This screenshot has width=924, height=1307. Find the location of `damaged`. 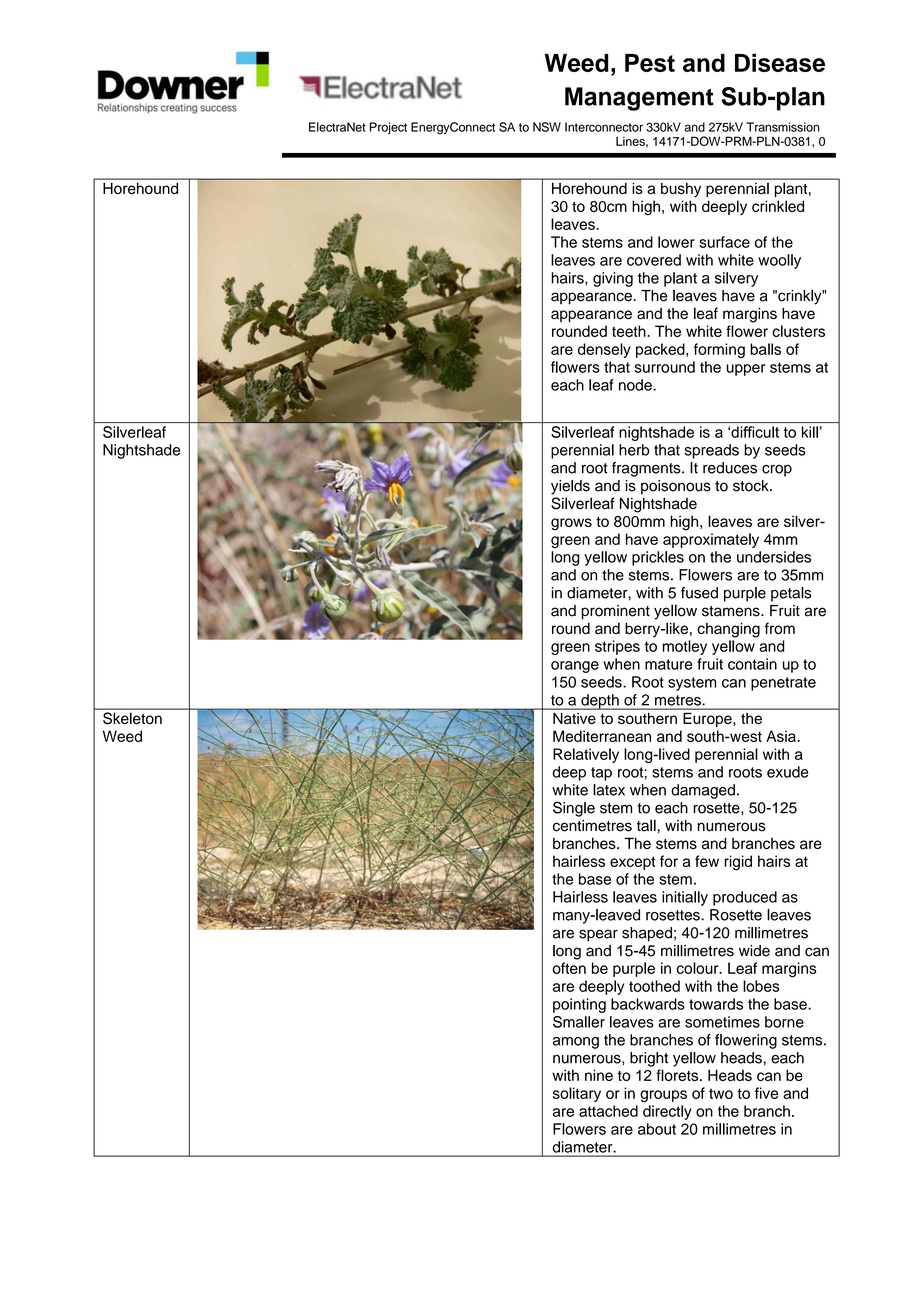

damaged is located at coordinates (703, 791).
